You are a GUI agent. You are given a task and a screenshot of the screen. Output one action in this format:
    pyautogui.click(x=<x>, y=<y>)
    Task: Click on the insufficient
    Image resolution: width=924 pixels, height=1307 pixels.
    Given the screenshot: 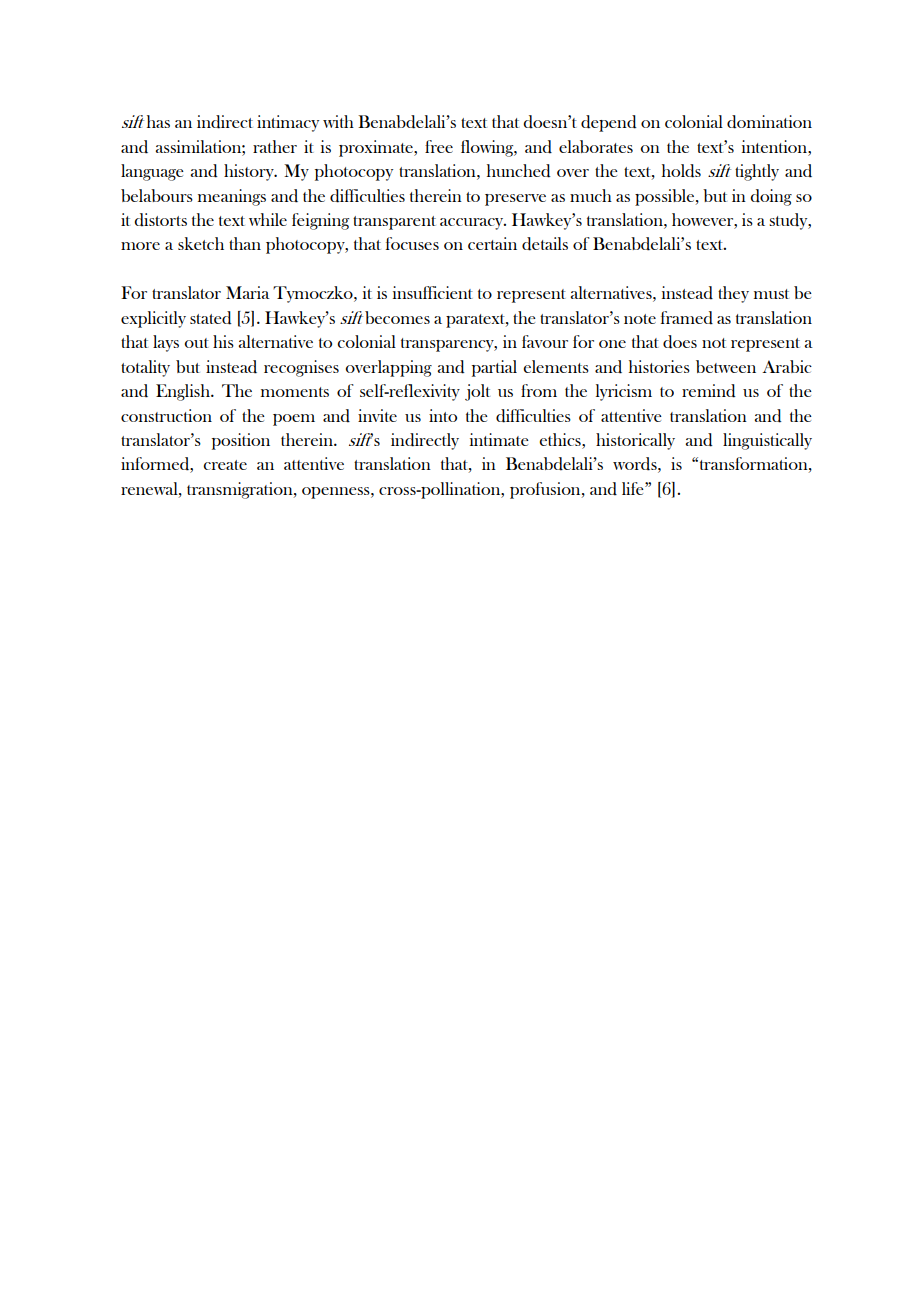 What is the action you would take?
    pyautogui.click(x=433, y=292)
